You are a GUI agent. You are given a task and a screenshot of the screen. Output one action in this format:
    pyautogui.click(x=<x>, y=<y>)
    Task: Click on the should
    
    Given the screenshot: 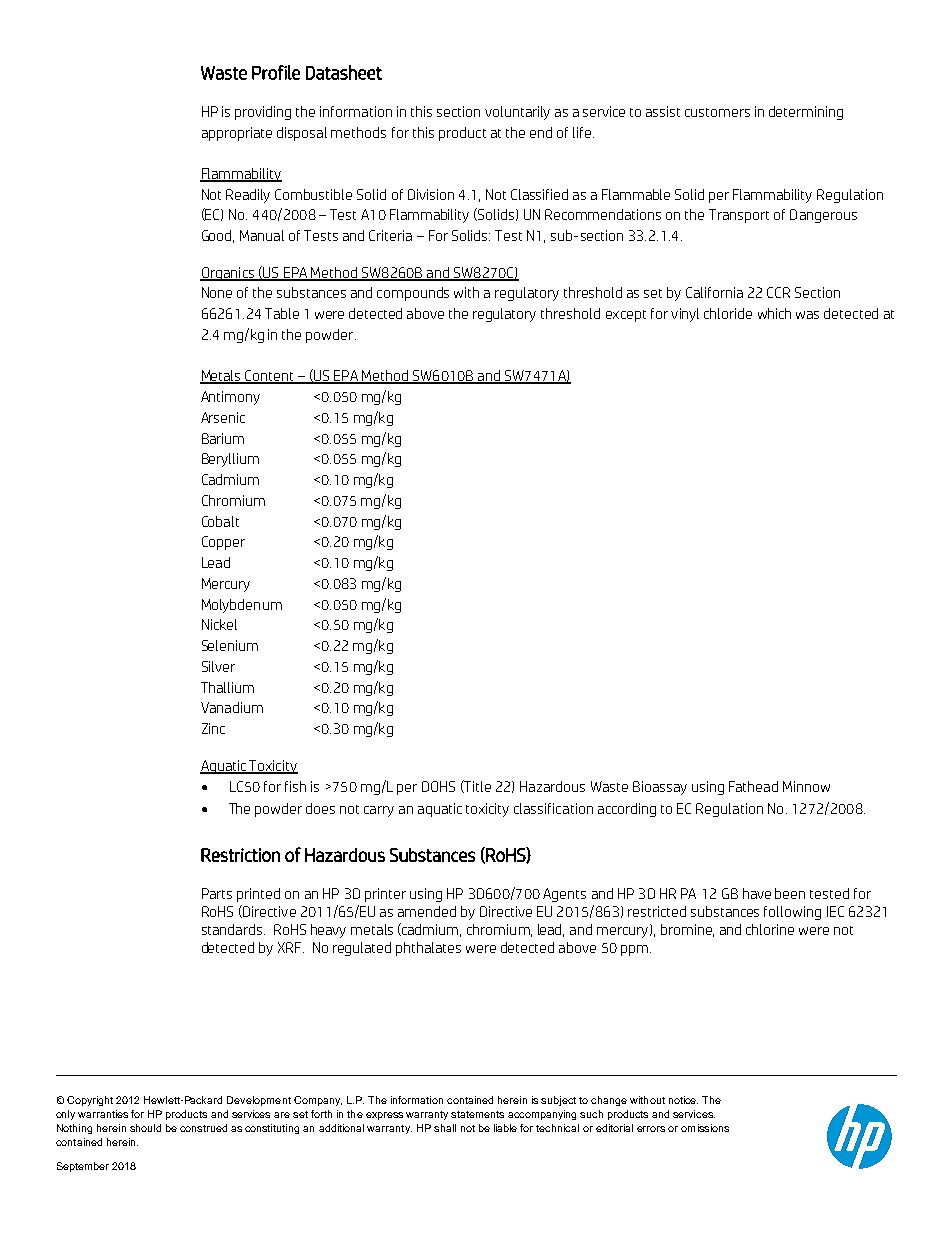 What is the action you would take?
    pyautogui.click(x=145, y=1128)
